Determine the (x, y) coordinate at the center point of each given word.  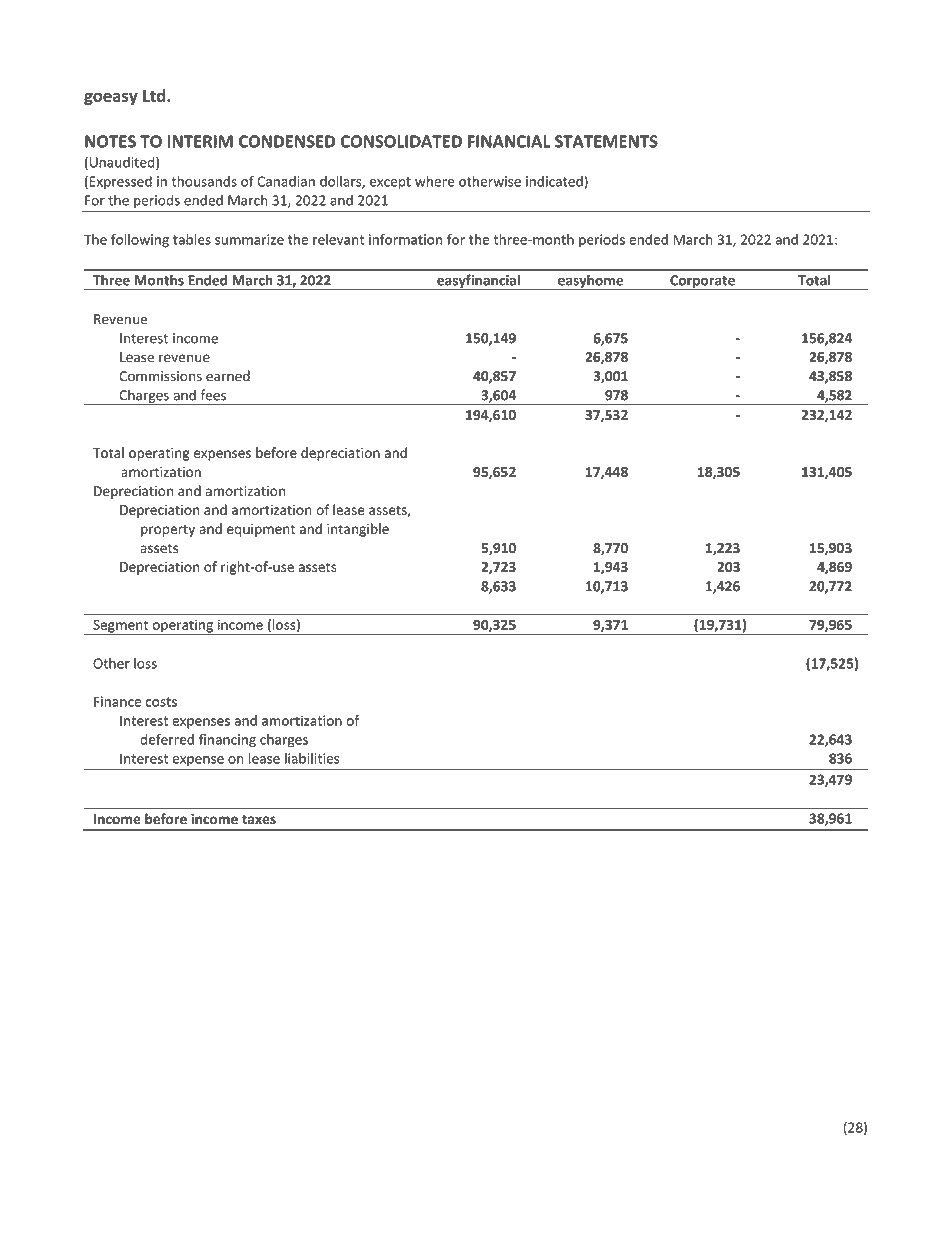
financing (227, 741)
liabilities (312, 758)
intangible (358, 530)
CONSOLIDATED (401, 141)
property (168, 531)
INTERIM (200, 141)
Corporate (702, 282)
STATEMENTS (606, 141)
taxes (259, 820)
